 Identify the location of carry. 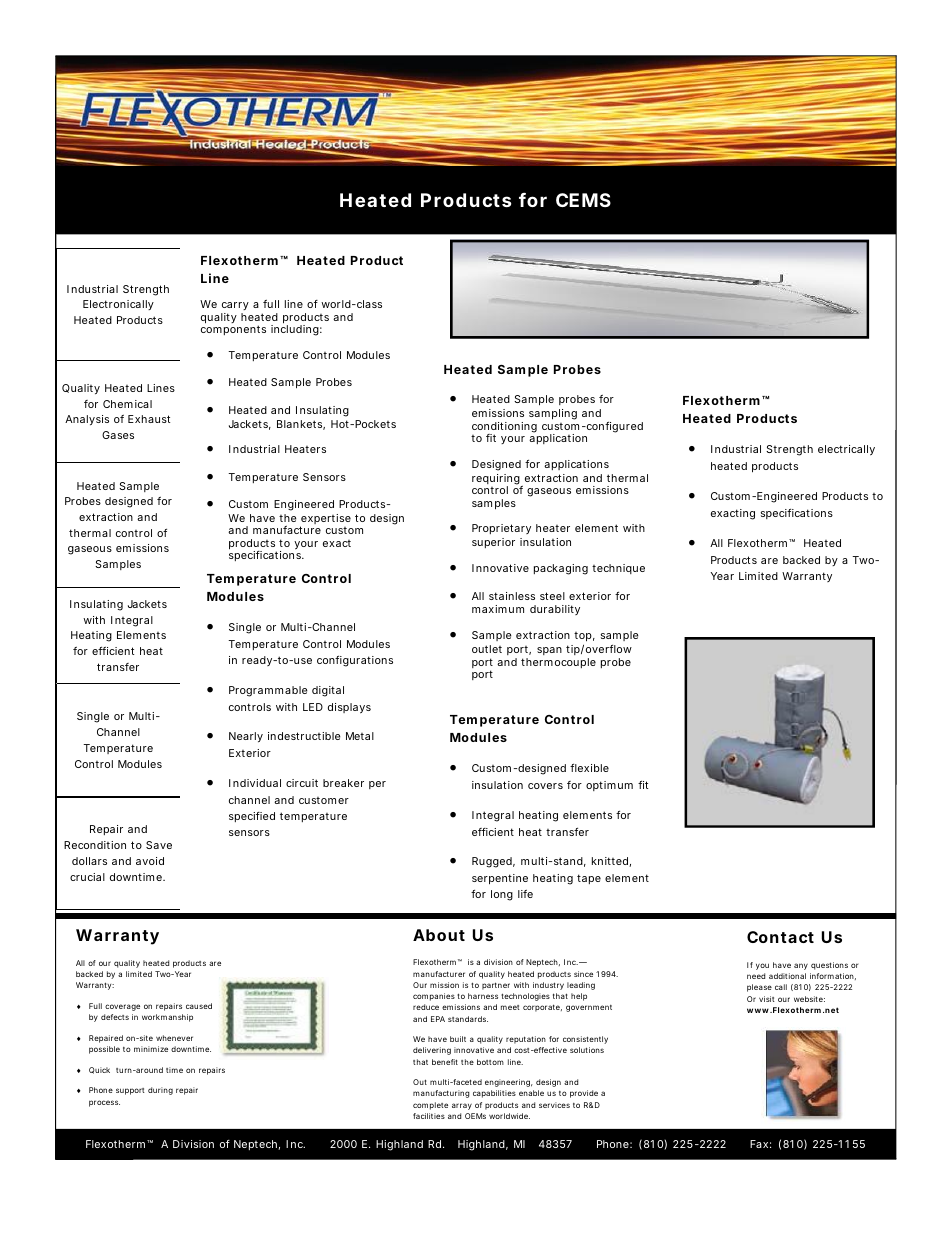
(235, 308).
